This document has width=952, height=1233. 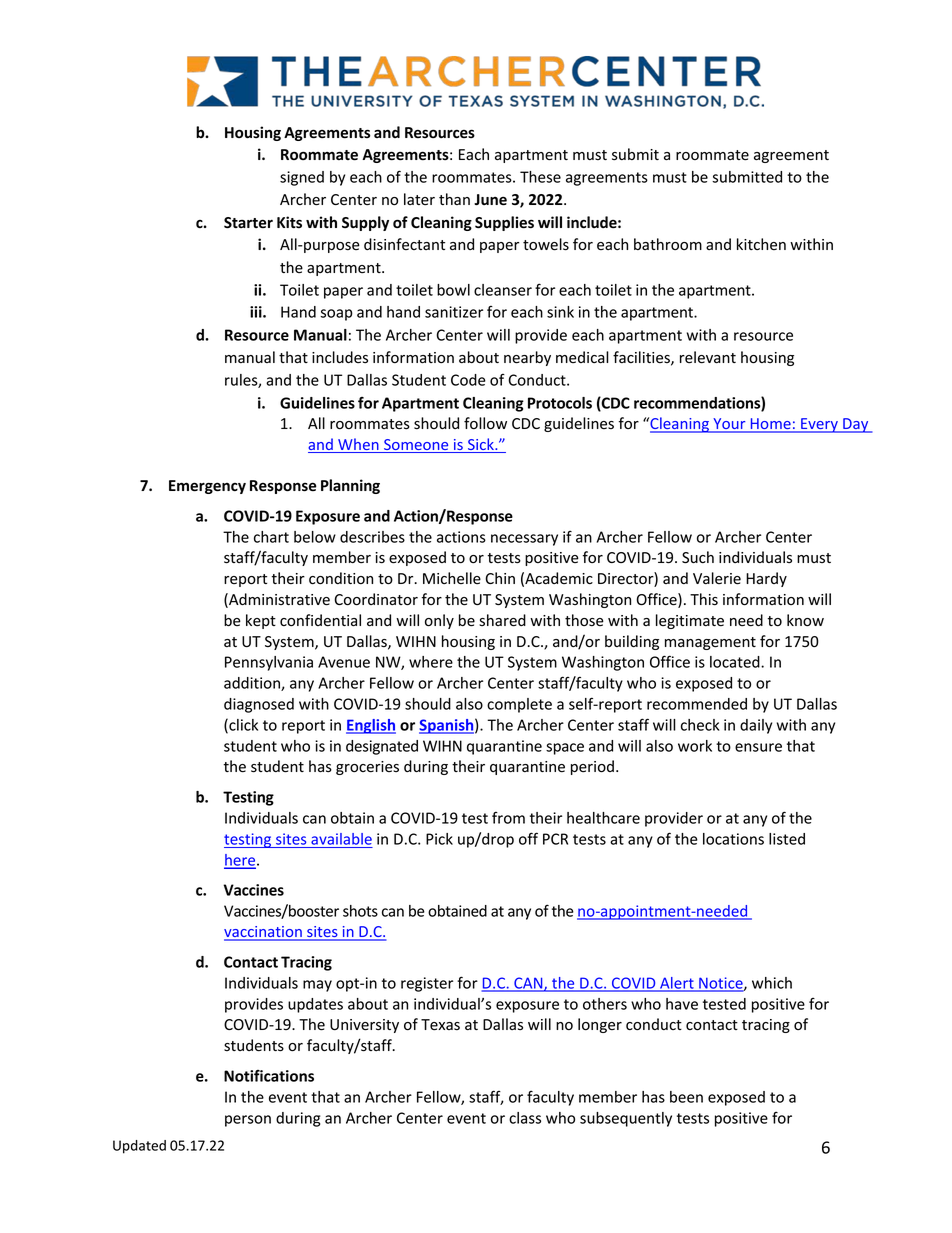 I want to click on class, so click(x=525, y=1118).
